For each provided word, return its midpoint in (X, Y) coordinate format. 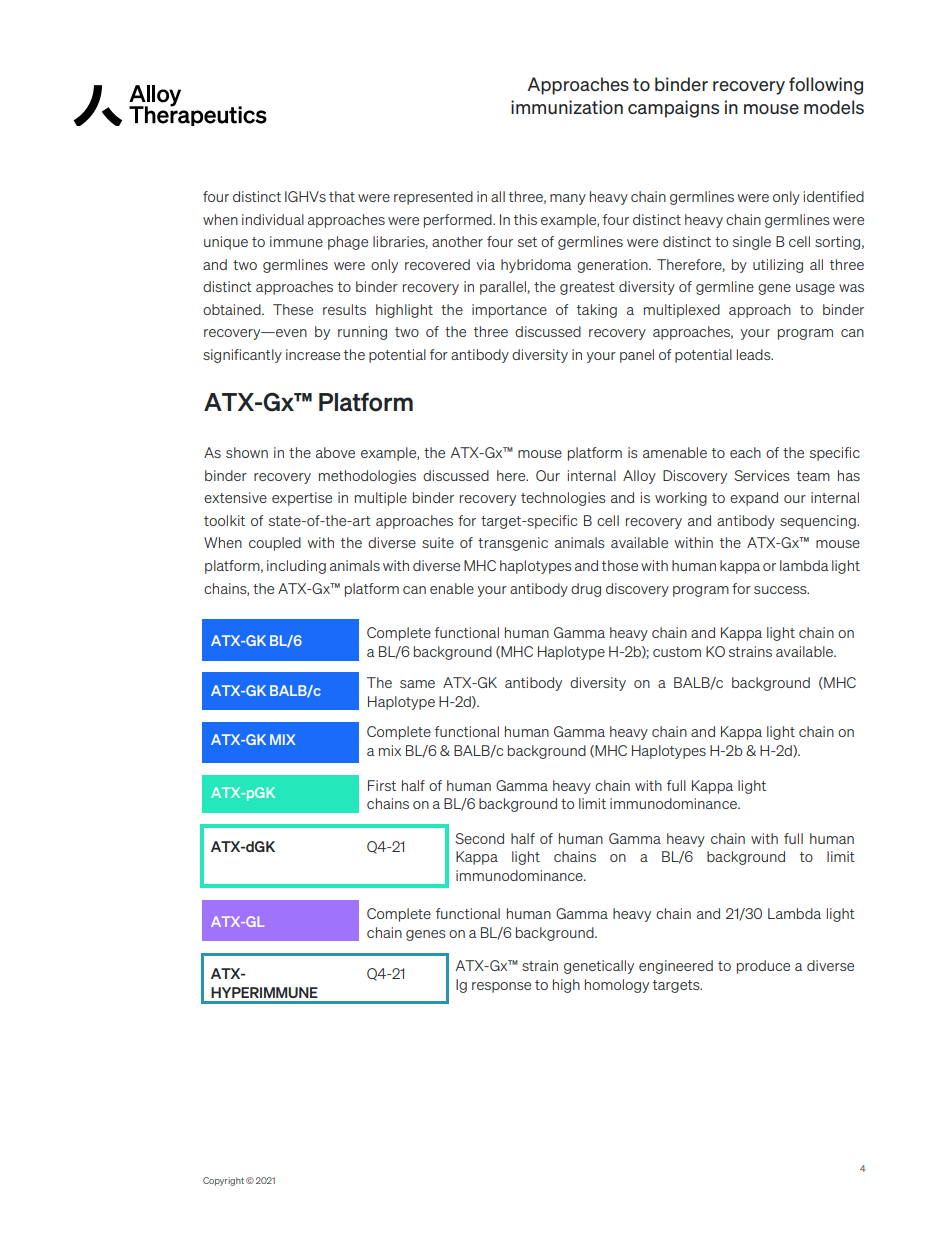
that (342, 196)
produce (763, 967)
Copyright (223, 1181)
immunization (567, 107)
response (501, 987)
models (834, 107)
